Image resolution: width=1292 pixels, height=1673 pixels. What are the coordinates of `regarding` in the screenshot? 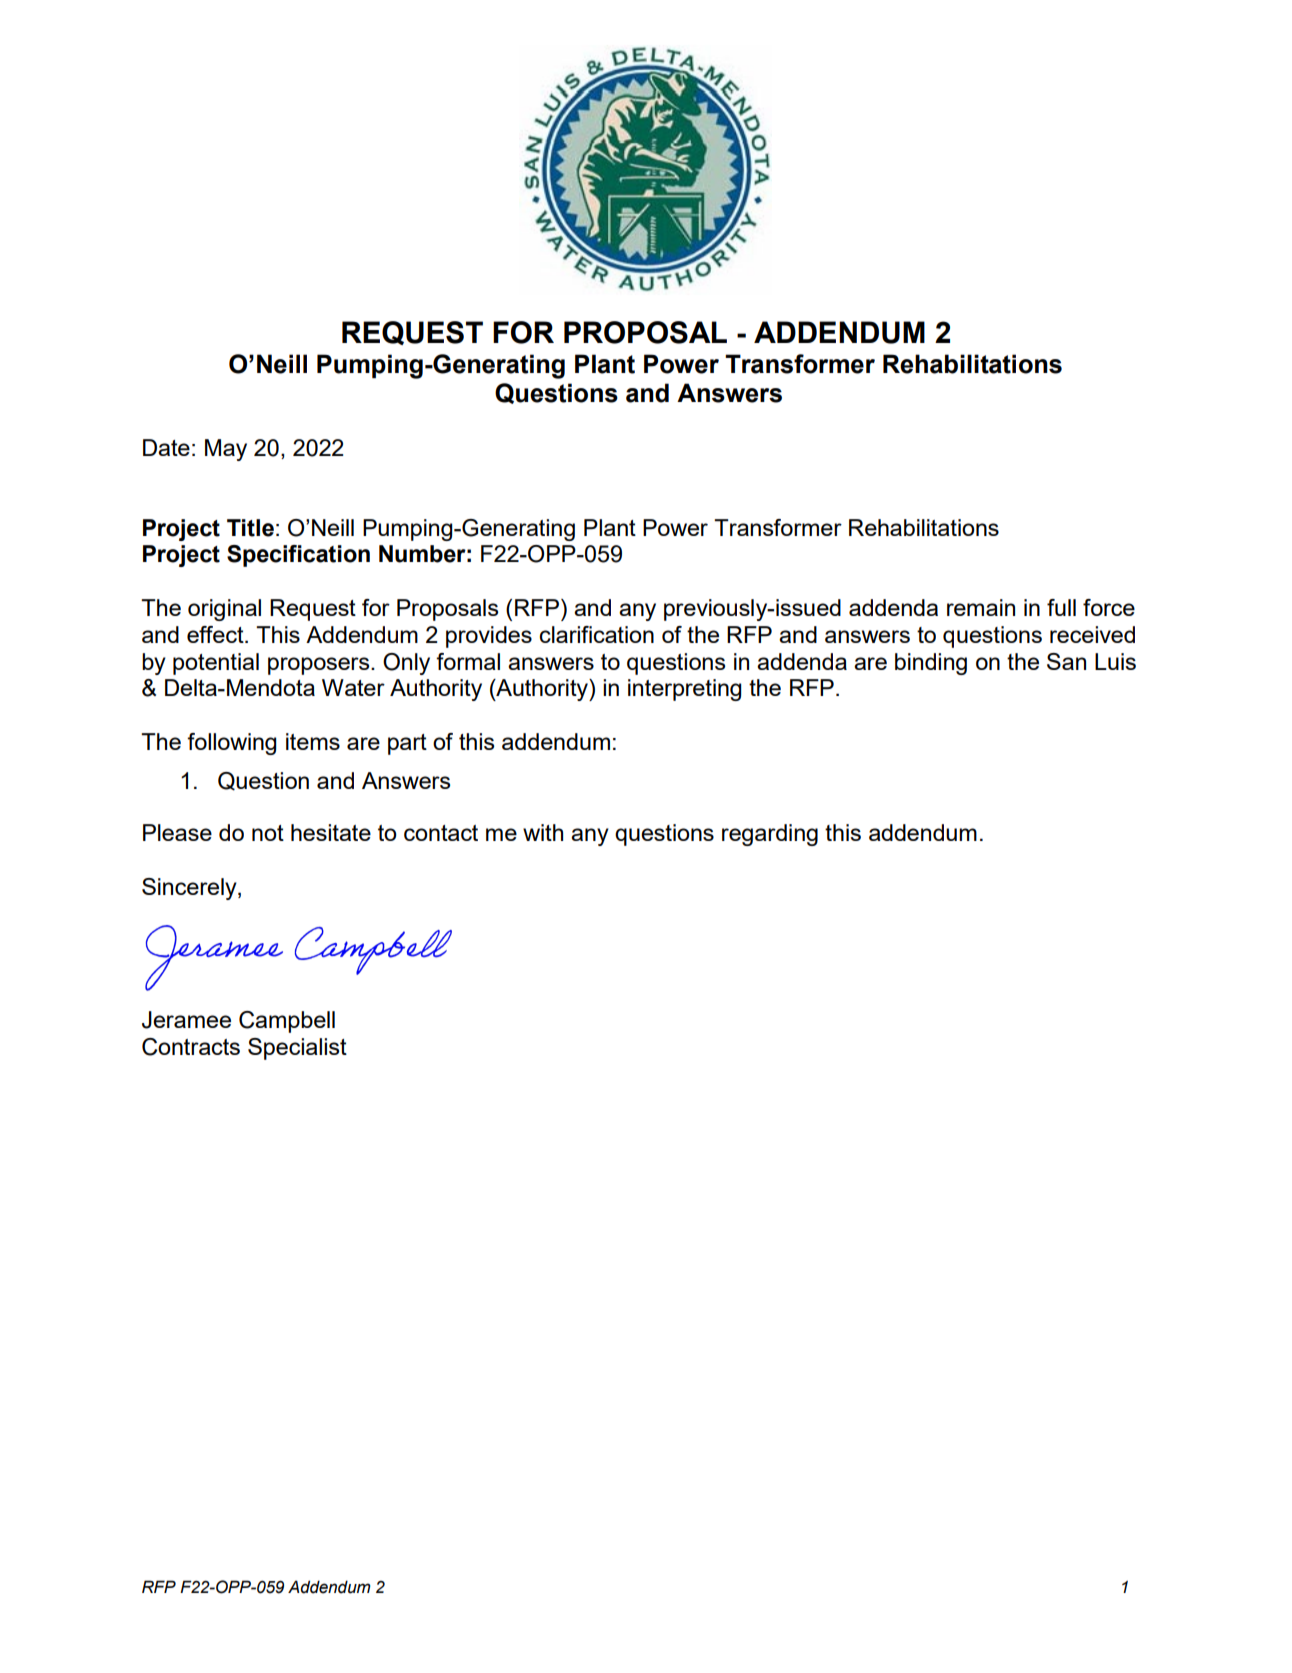 It's located at (770, 835).
